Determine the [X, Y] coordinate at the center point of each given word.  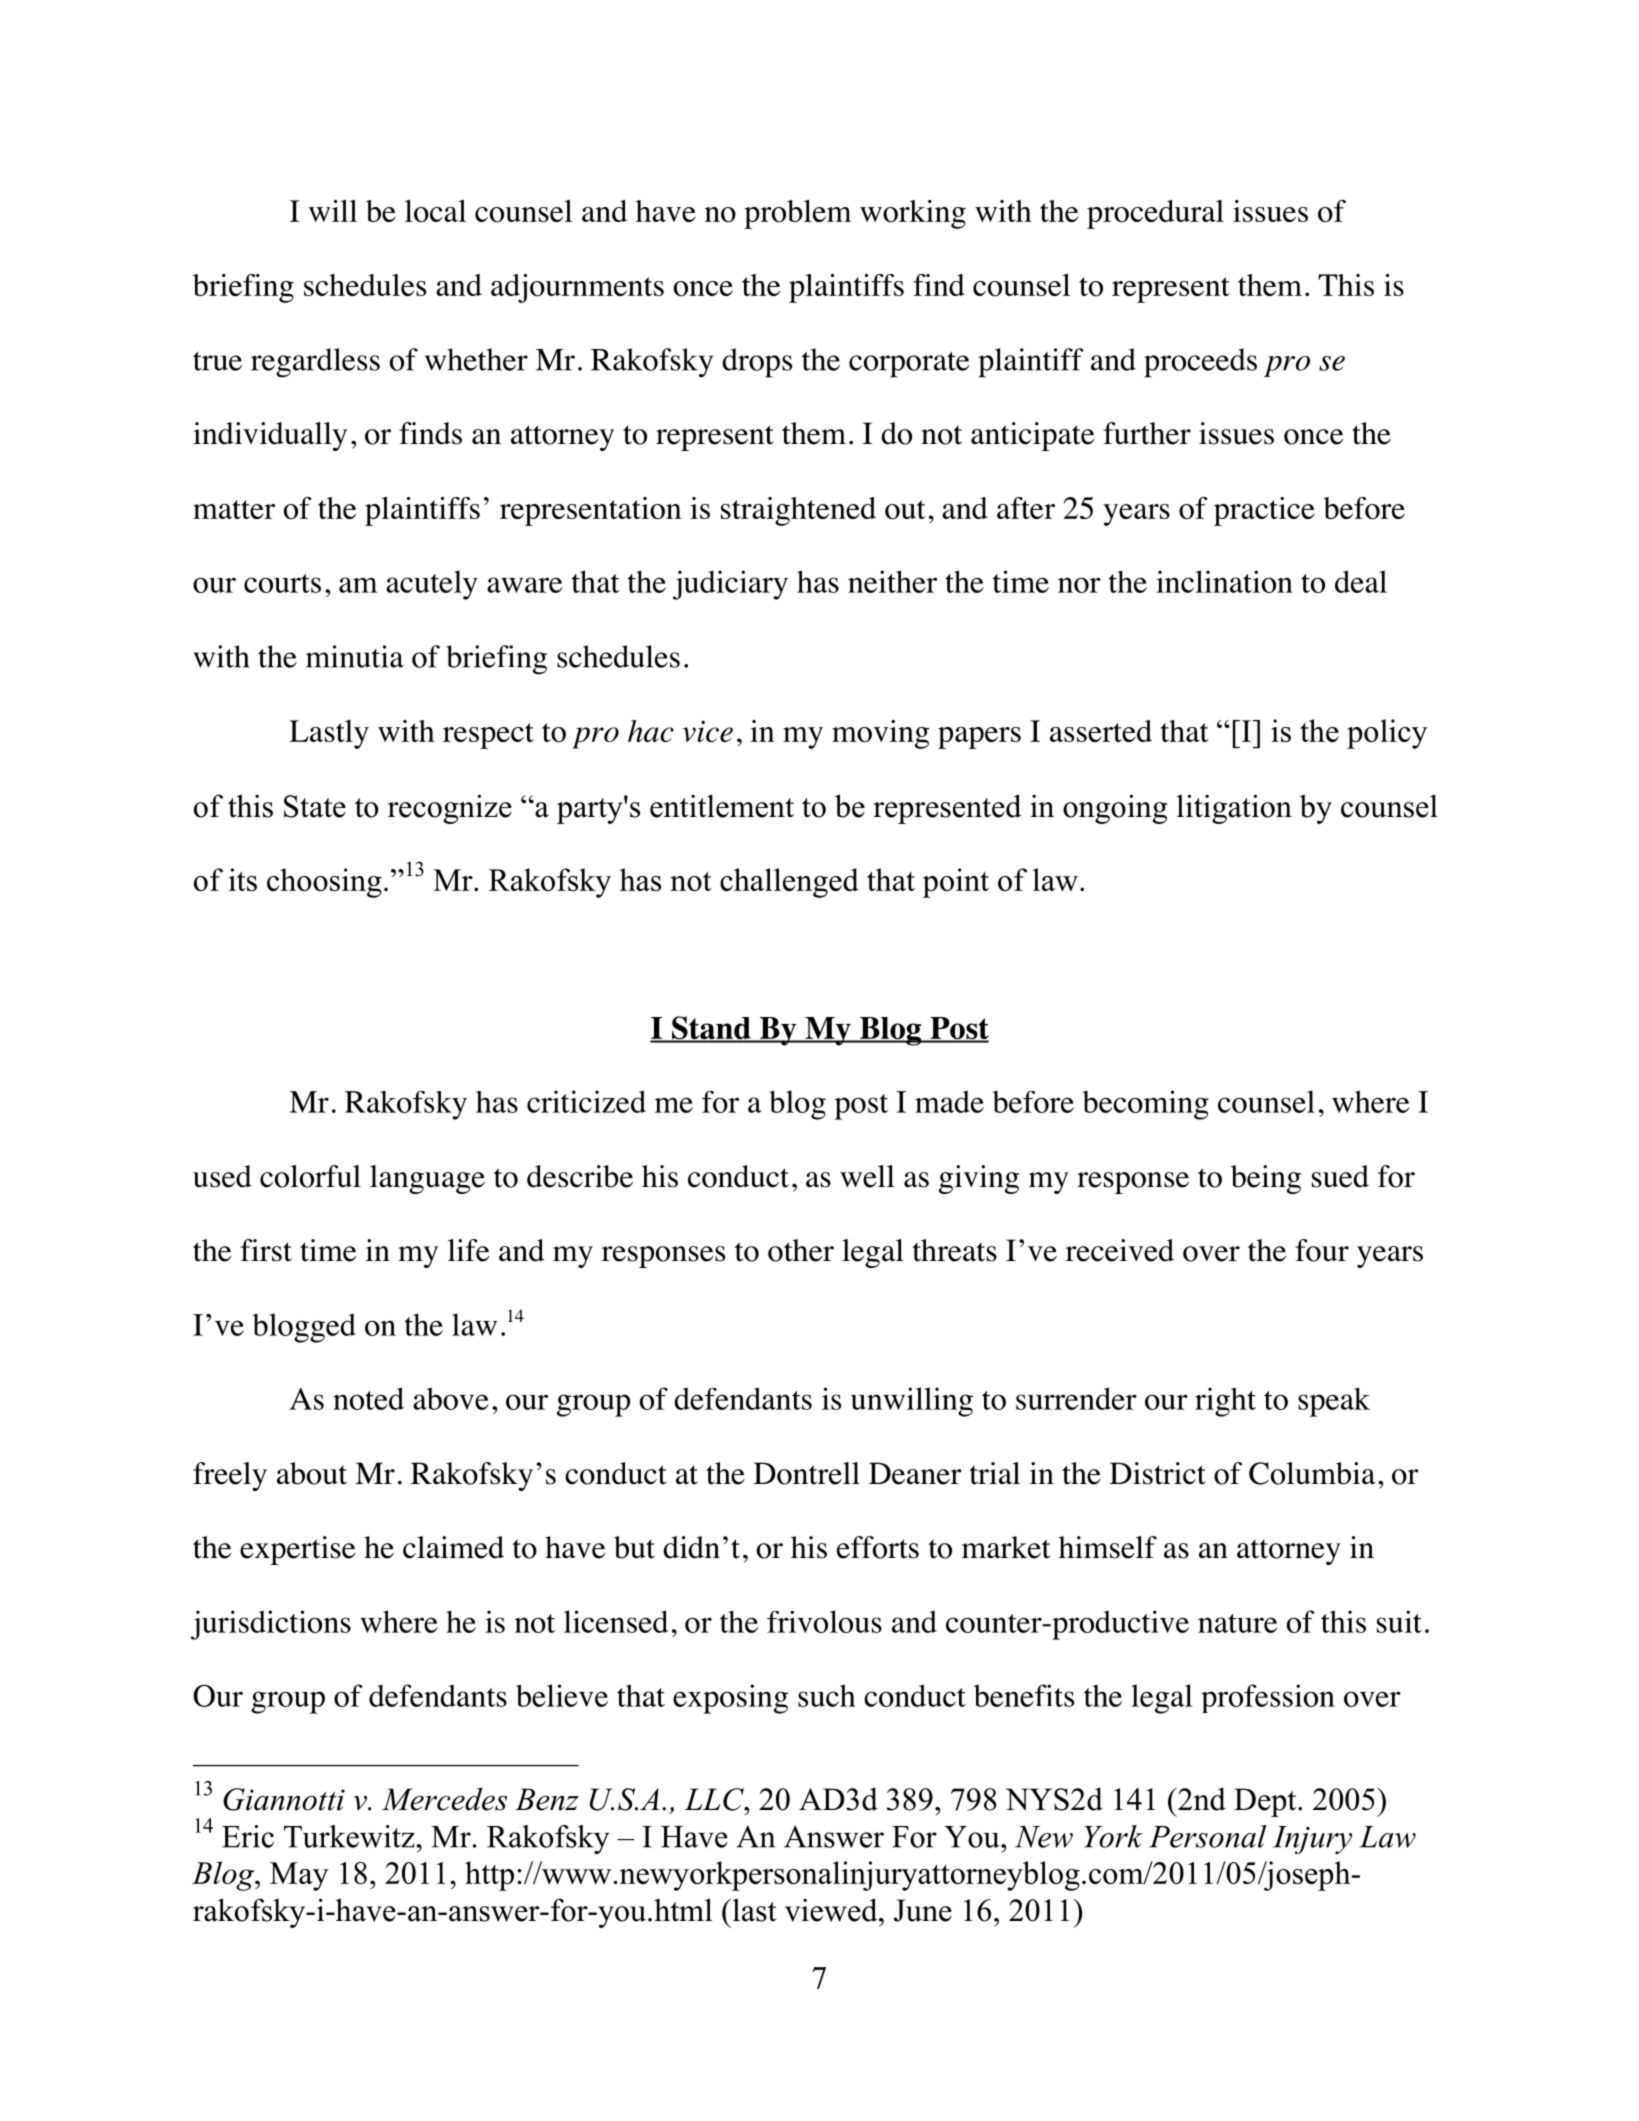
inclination [1224, 581]
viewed [832, 1910]
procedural [1155, 214]
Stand [711, 1029]
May [299, 1876]
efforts [878, 1547]
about [312, 1473]
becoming [1145, 1105]
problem [797, 214]
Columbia [1312, 1473]
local [435, 211]
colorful [310, 1176]
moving [880, 734]
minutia [355, 656]
